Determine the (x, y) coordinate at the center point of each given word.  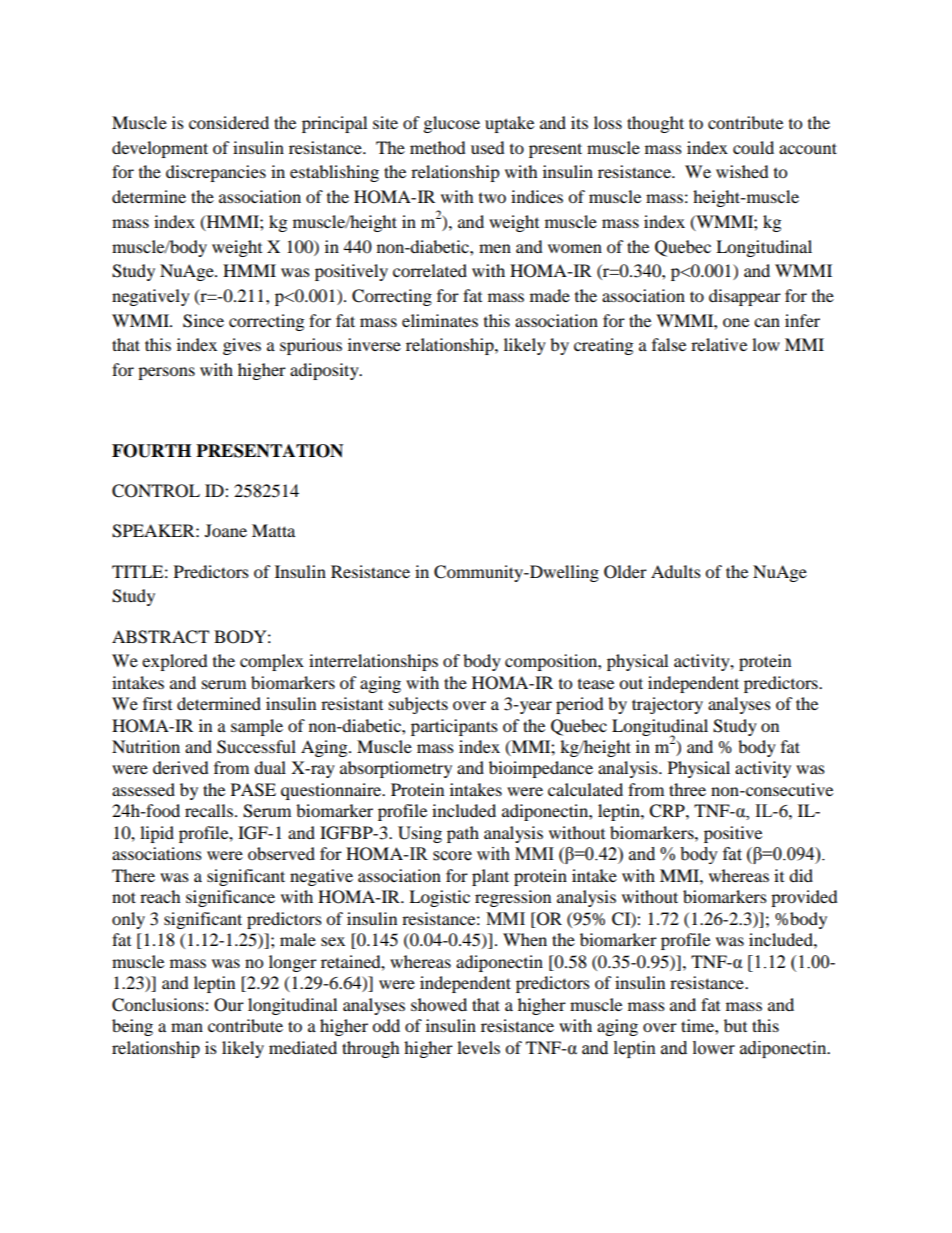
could (753, 147)
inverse (374, 344)
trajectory (667, 705)
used (488, 147)
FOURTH (151, 451)
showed (439, 1004)
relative (719, 344)
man (187, 1027)
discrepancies (216, 173)
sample (257, 727)
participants (454, 727)
